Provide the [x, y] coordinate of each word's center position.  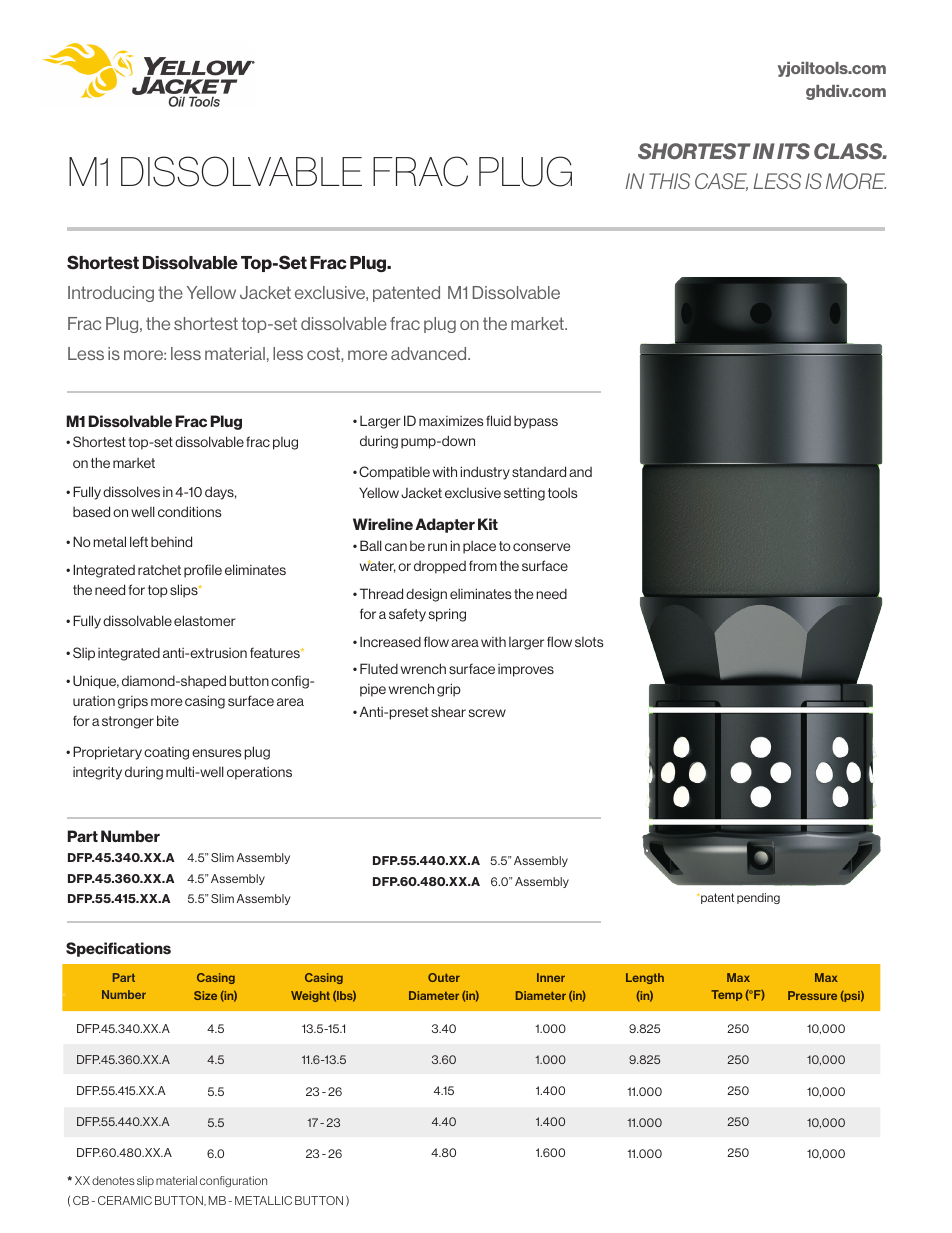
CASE [721, 182]
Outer [444, 977]
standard [539, 471]
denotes [113, 1180]
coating [166, 753]
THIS [669, 181]
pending [758, 898]
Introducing [111, 294]
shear [448, 711]
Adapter [445, 525]
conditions [189, 511]
